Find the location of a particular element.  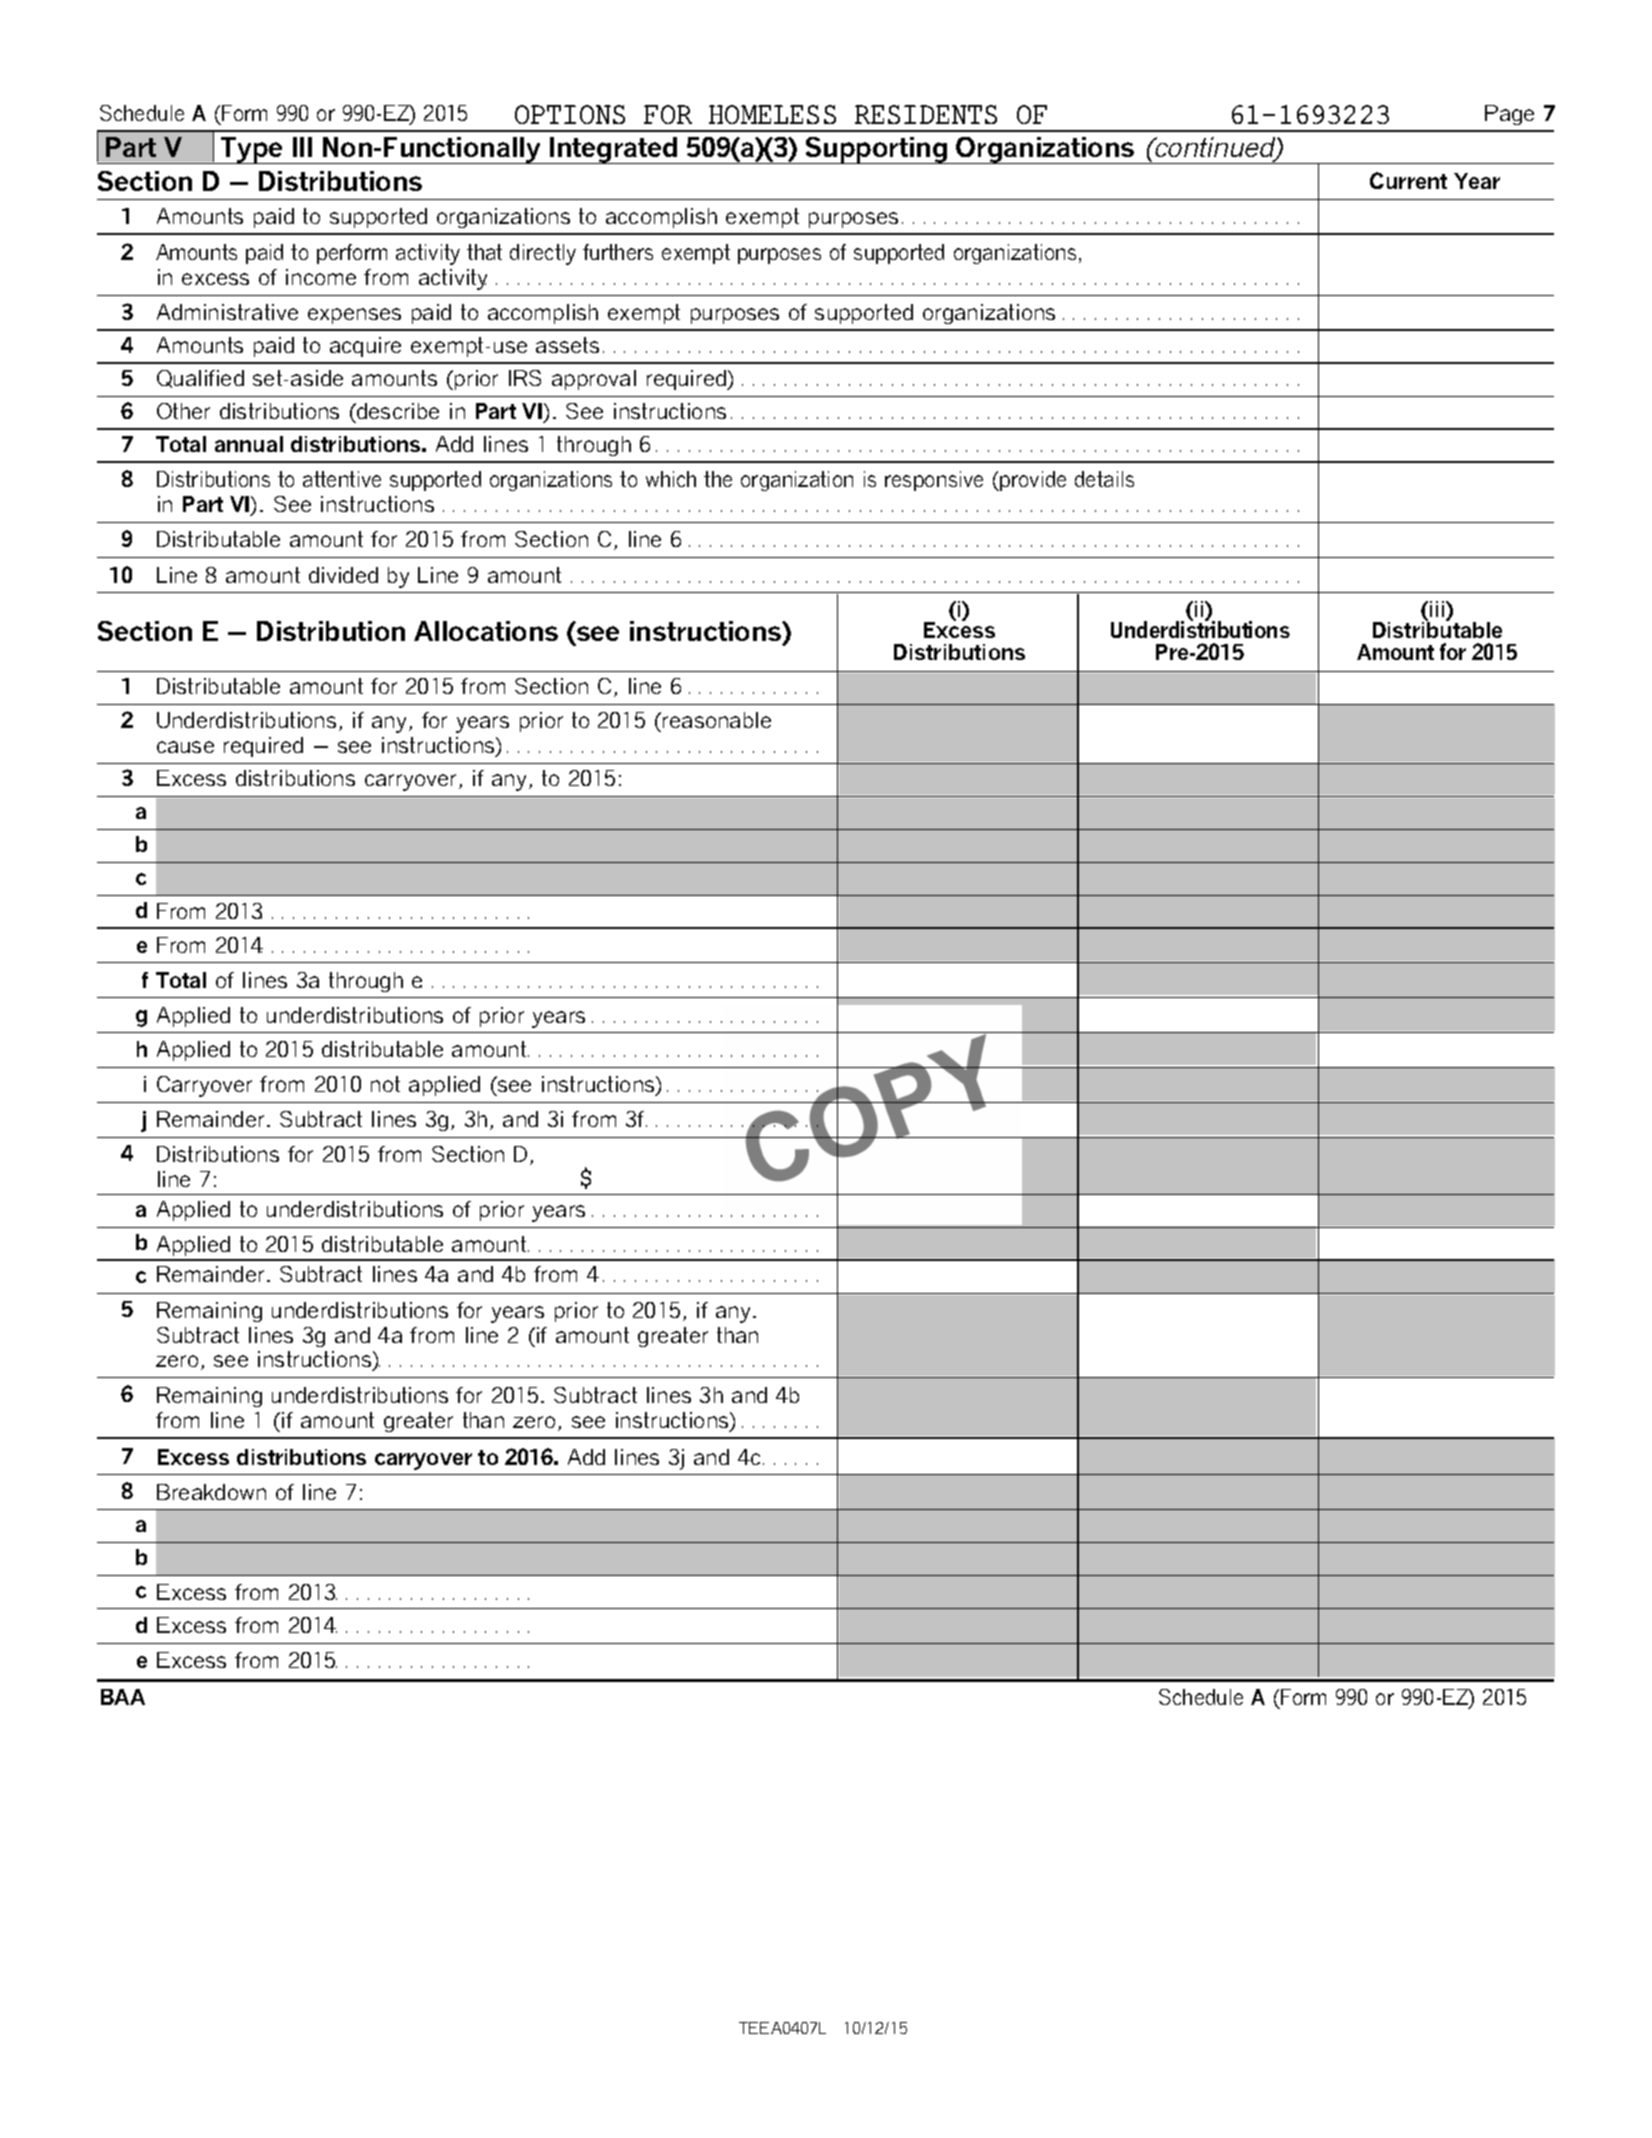

Breakdown is located at coordinates (211, 1492).
